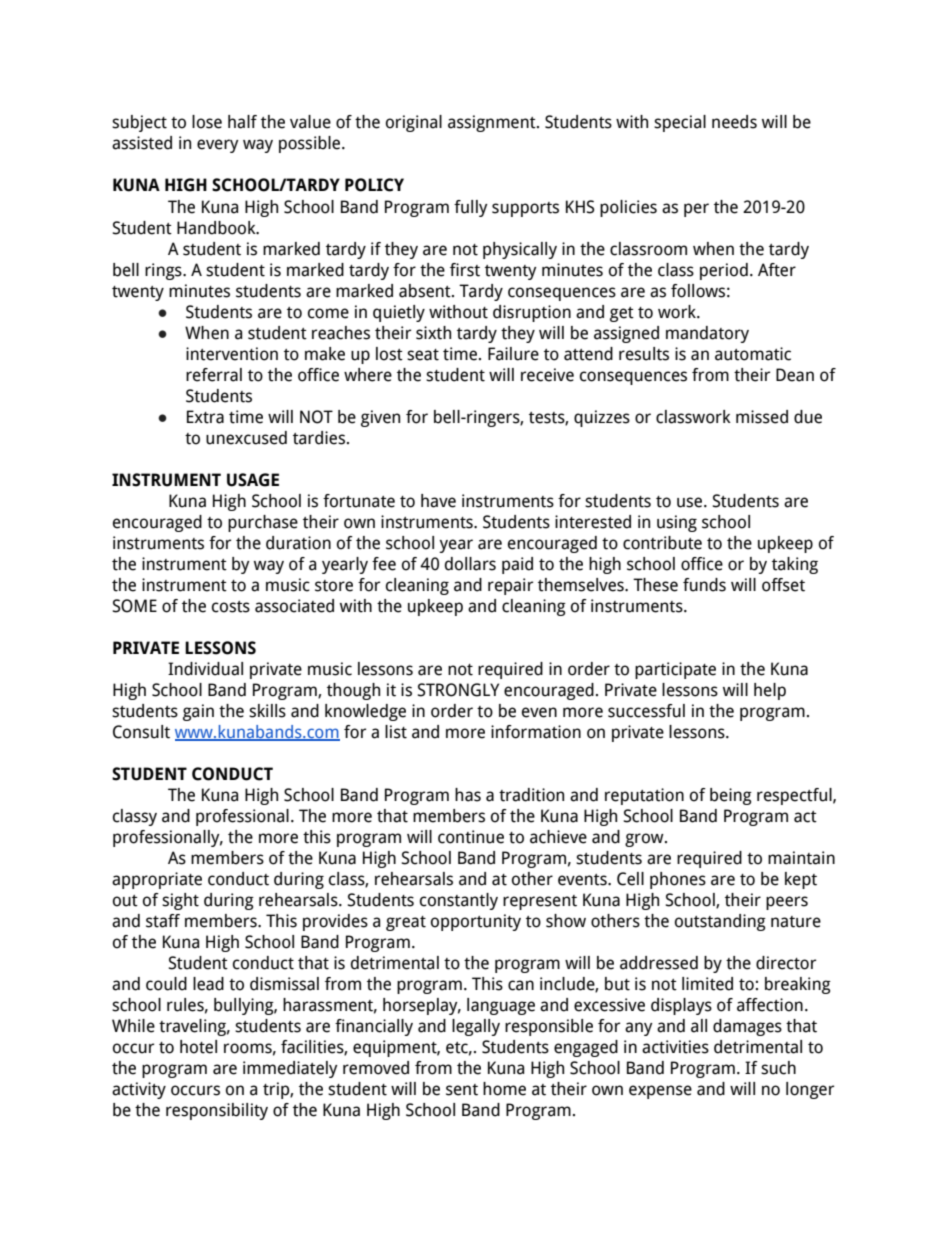 The height and width of the screenshot is (1233, 952). I want to click on funds, so click(704, 585).
